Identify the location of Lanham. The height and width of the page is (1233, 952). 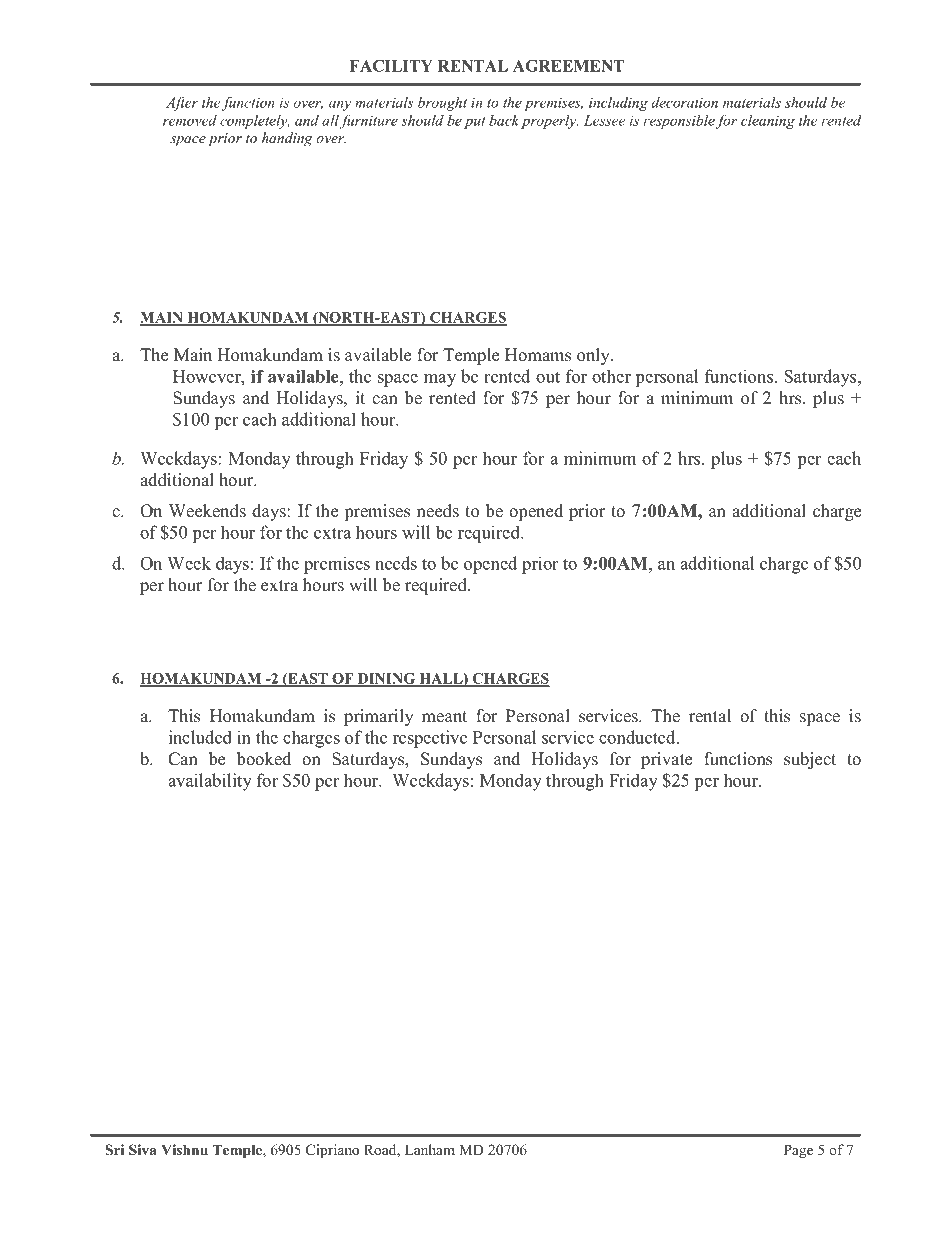
(430, 1149).
